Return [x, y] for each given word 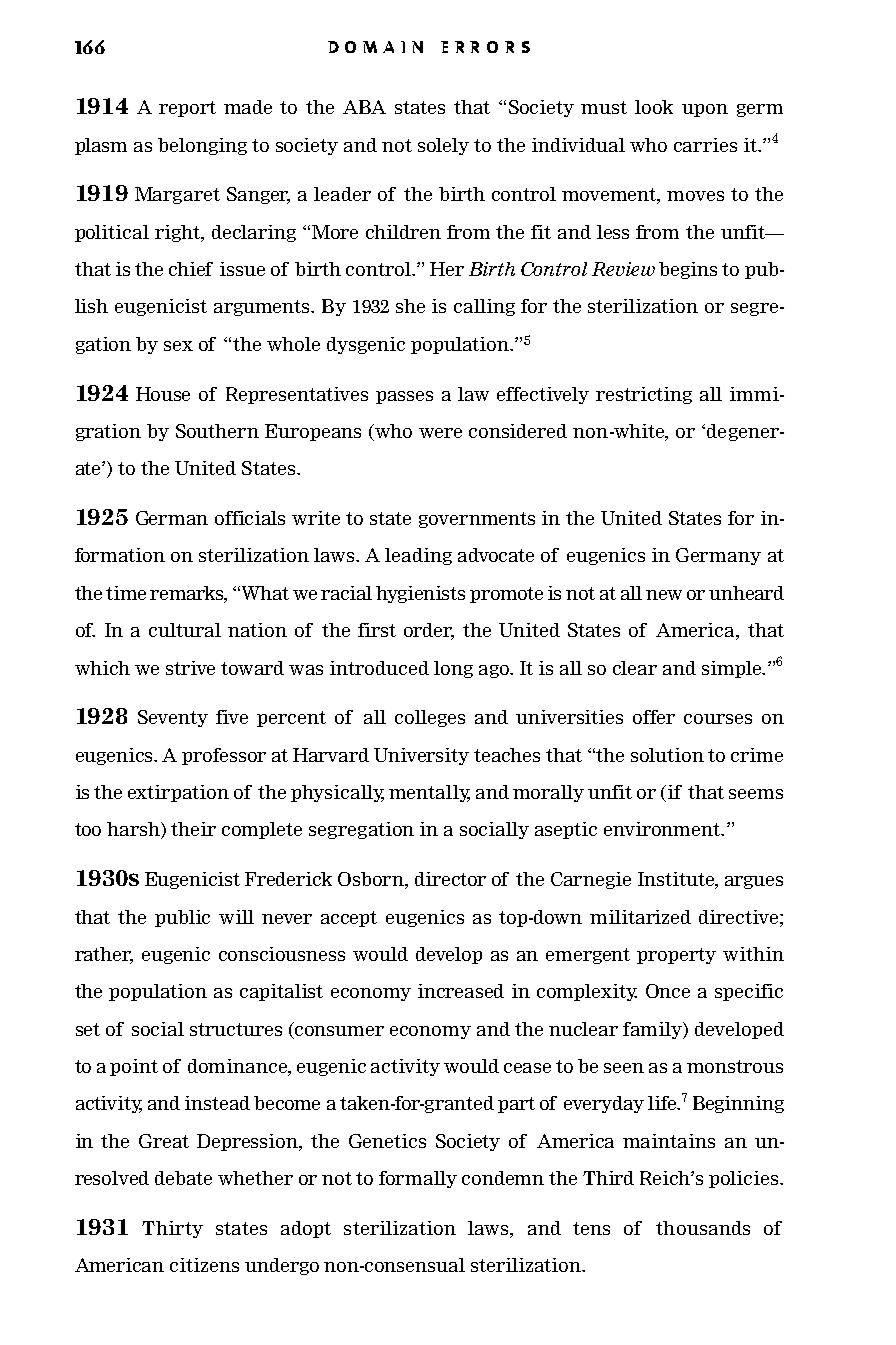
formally [418, 1179]
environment [663, 829]
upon [705, 110]
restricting [644, 395]
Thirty [172, 1229]
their [193, 829]
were [440, 433]
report [187, 109]
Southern [217, 431]
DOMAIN [375, 47]
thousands [703, 1228]
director [450, 879]
